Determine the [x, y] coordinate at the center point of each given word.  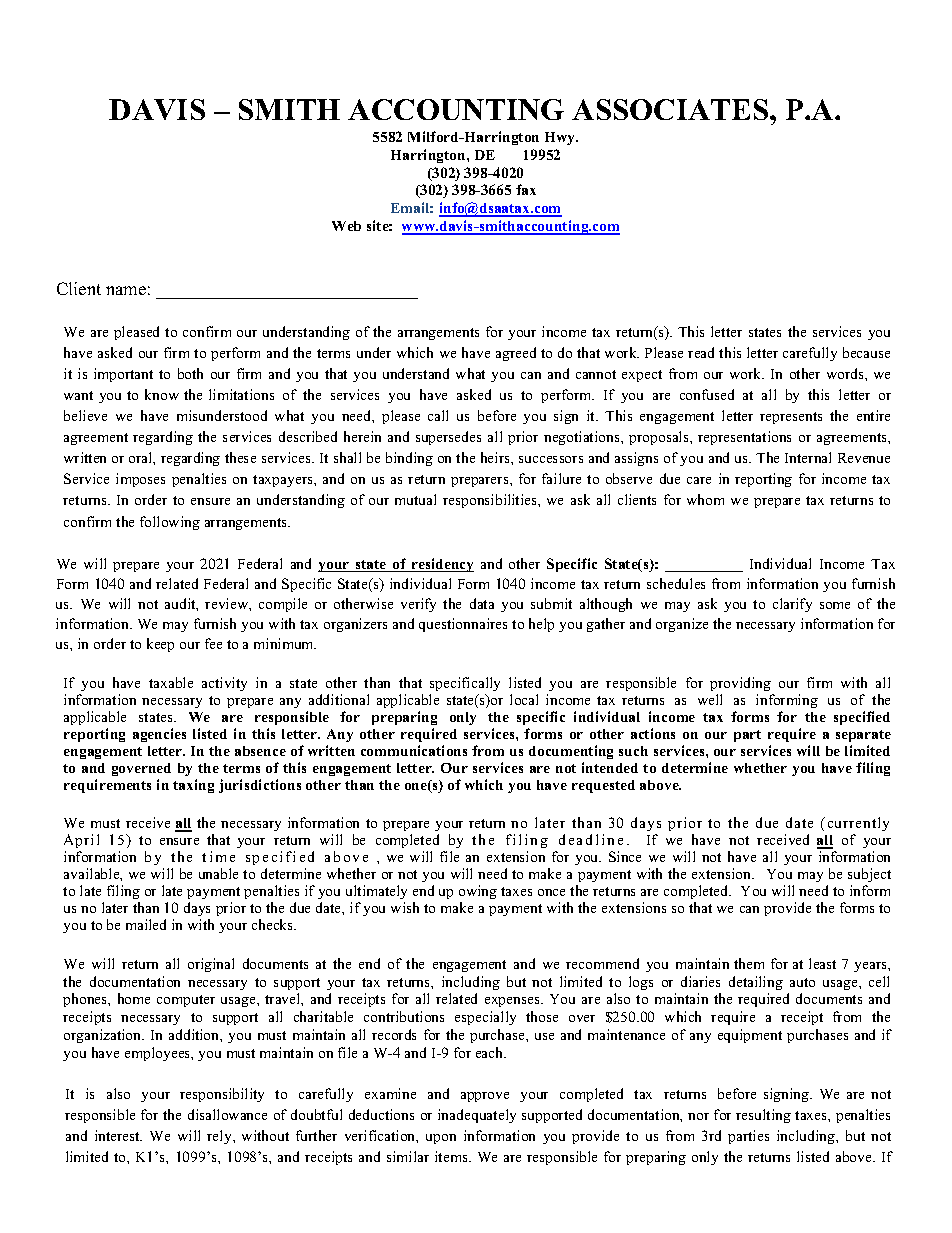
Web [346, 226]
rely [220, 1137]
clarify [792, 605]
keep [160, 645]
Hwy [561, 138]
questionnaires [463, 625]
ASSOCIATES [671, 109]
